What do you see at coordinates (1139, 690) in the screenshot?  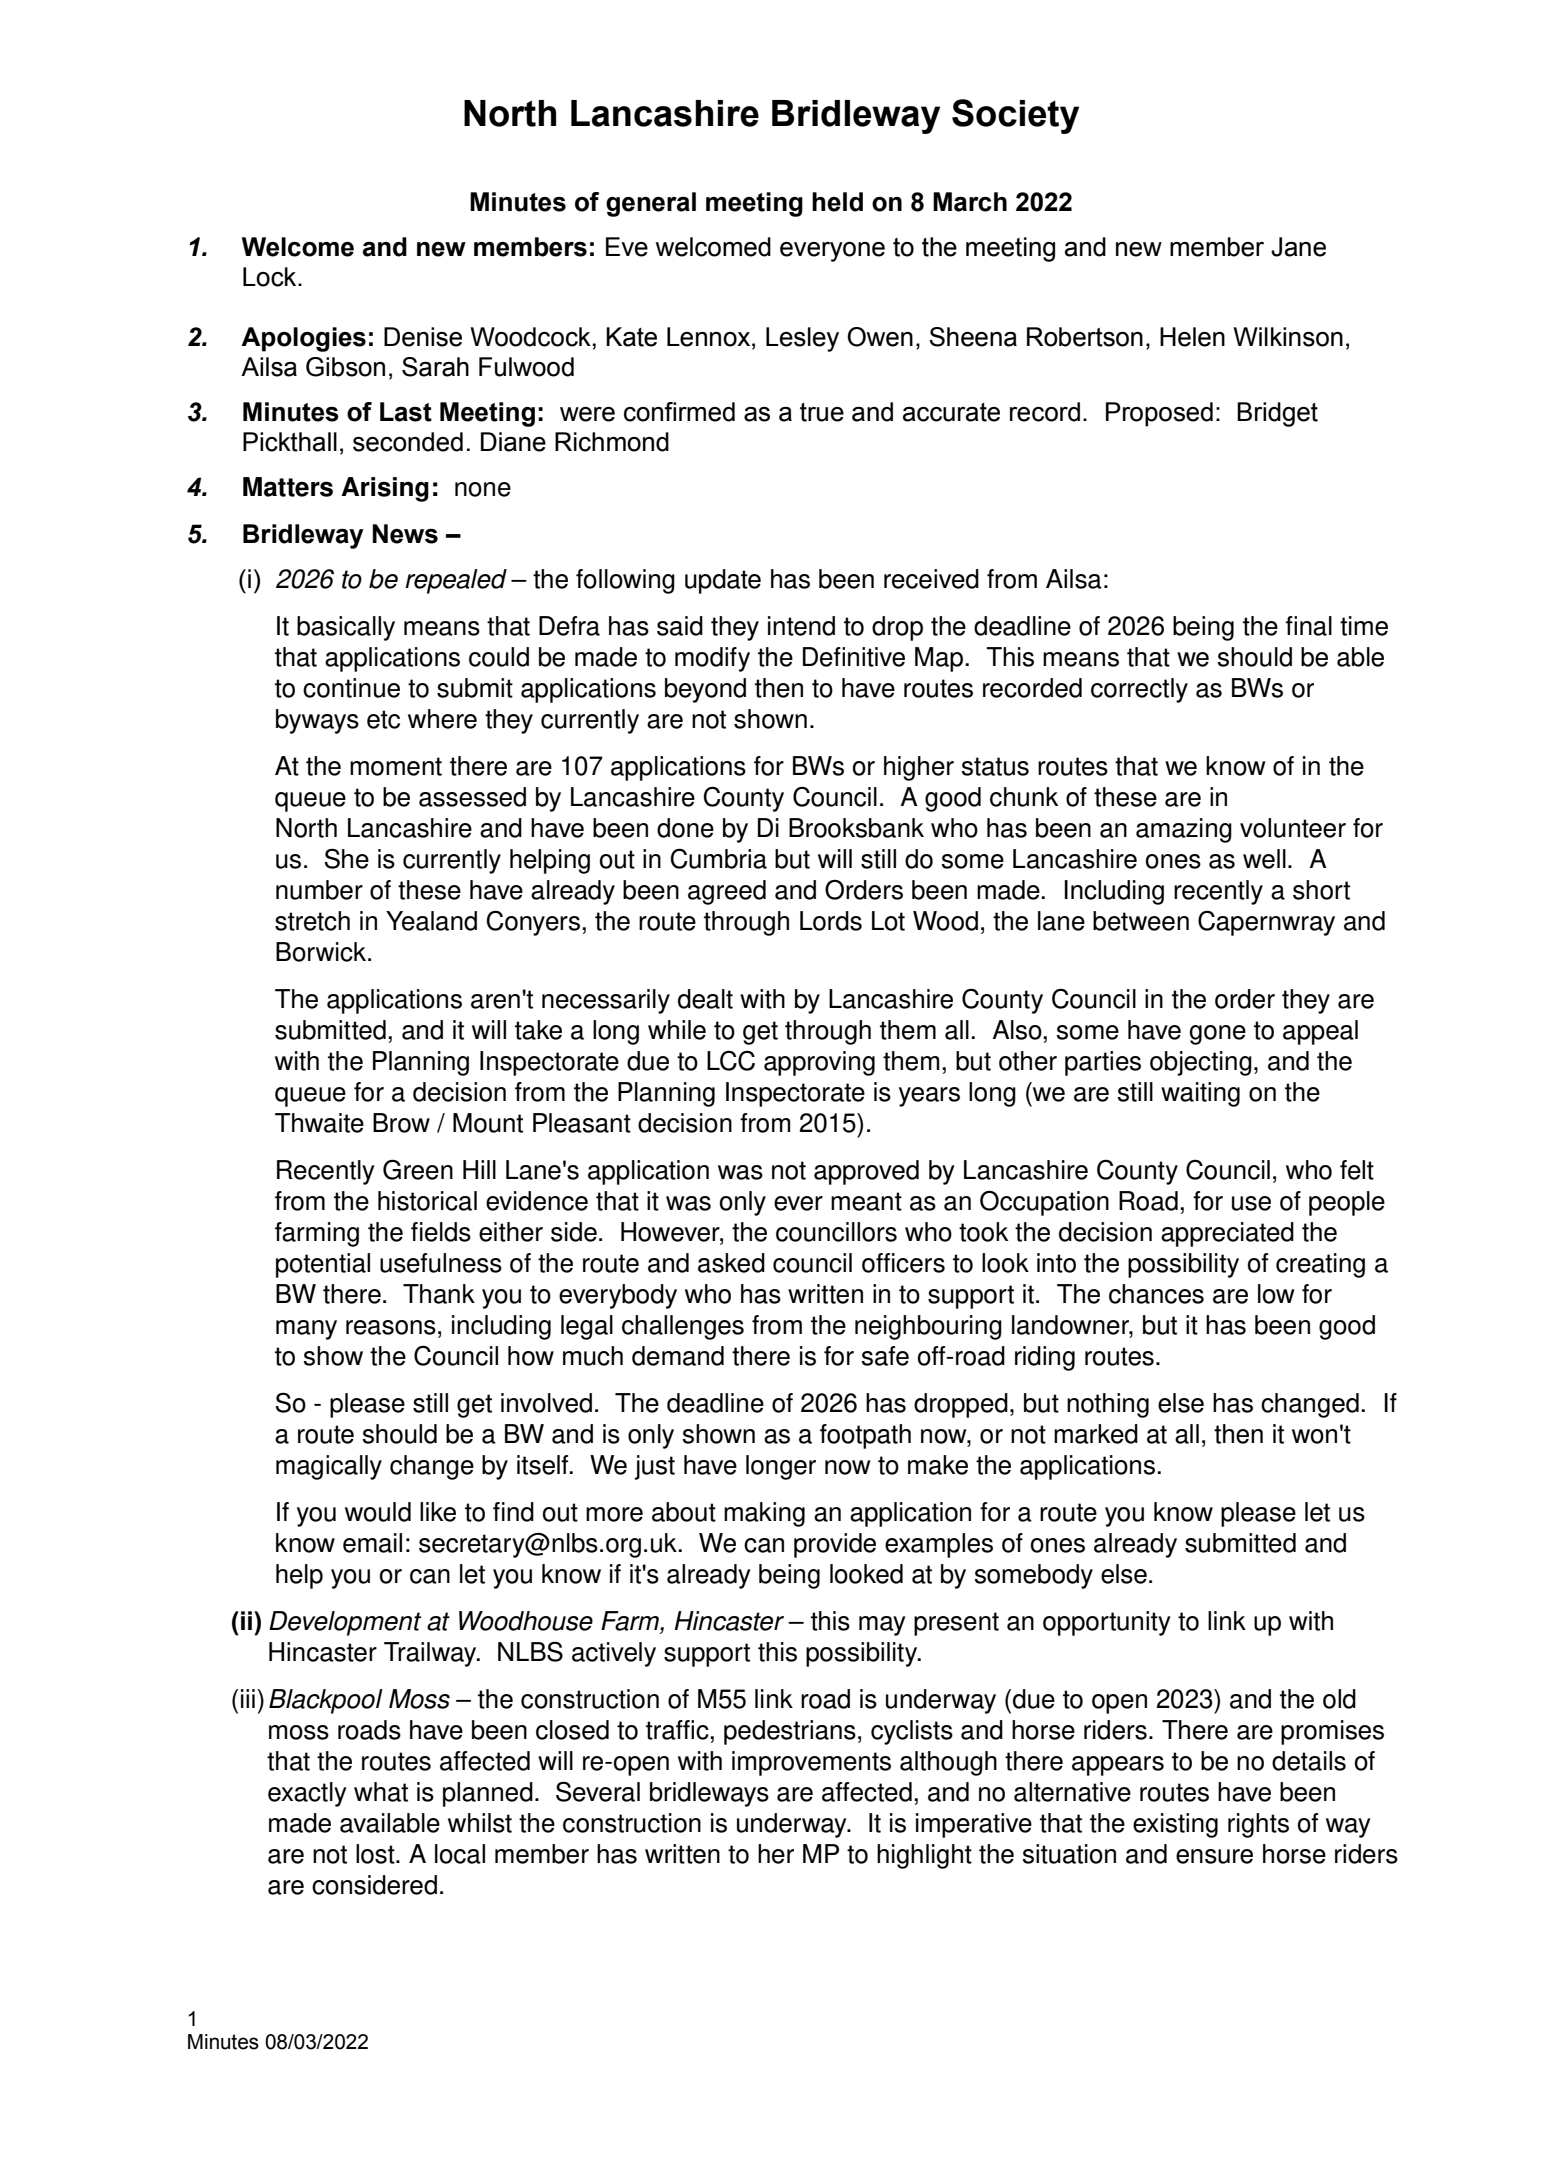 I see `correctly` at bounding box center [1139, 690].
